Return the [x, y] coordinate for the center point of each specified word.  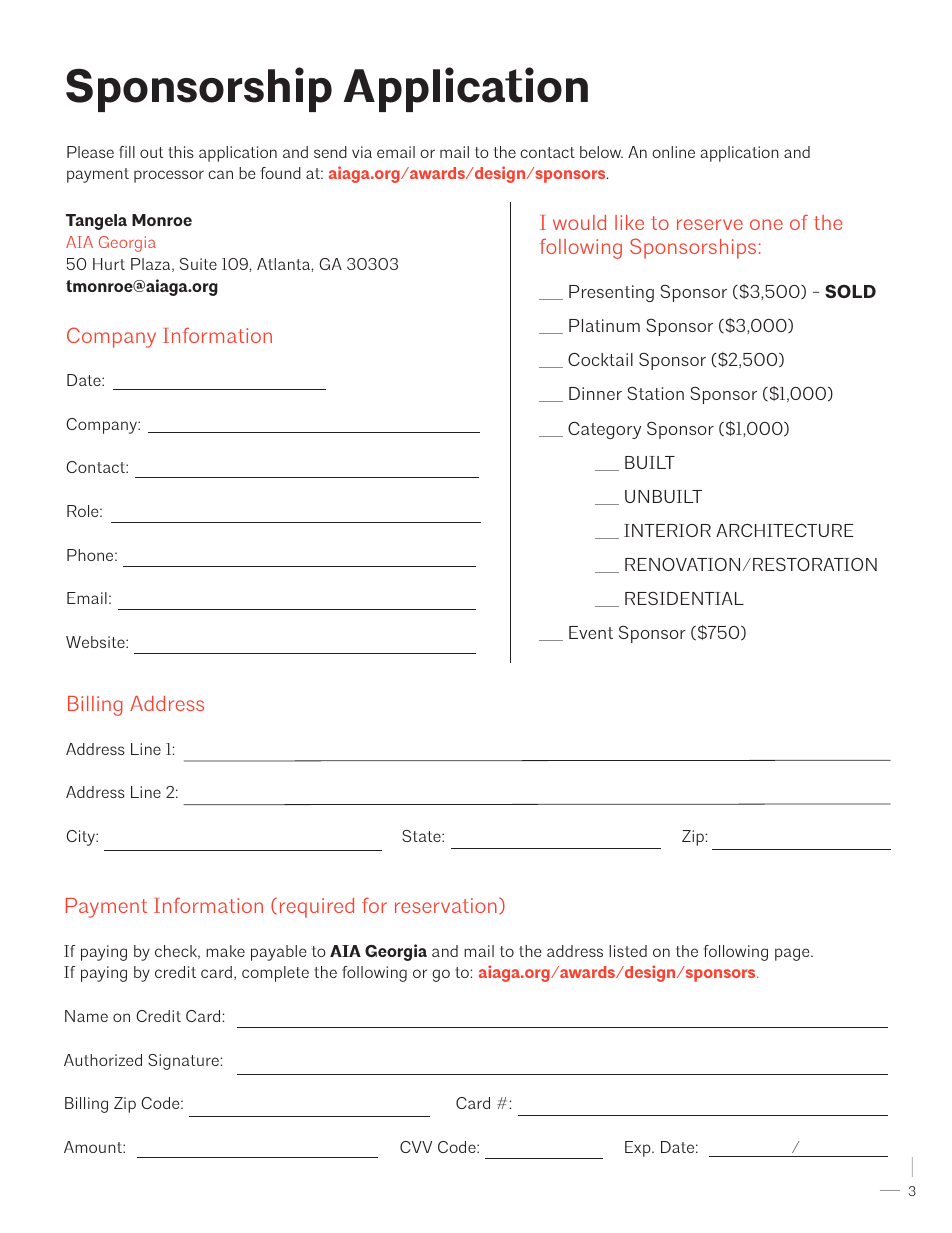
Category [604, 430]
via [362, 152]
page [793, 954]
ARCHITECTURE [784, 530]
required [317, 908]
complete [275, 974]
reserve [710, 224]
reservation [446, 905]
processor [169, 176]
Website [96, 642]
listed [628, 951]
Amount [94, 1147]
